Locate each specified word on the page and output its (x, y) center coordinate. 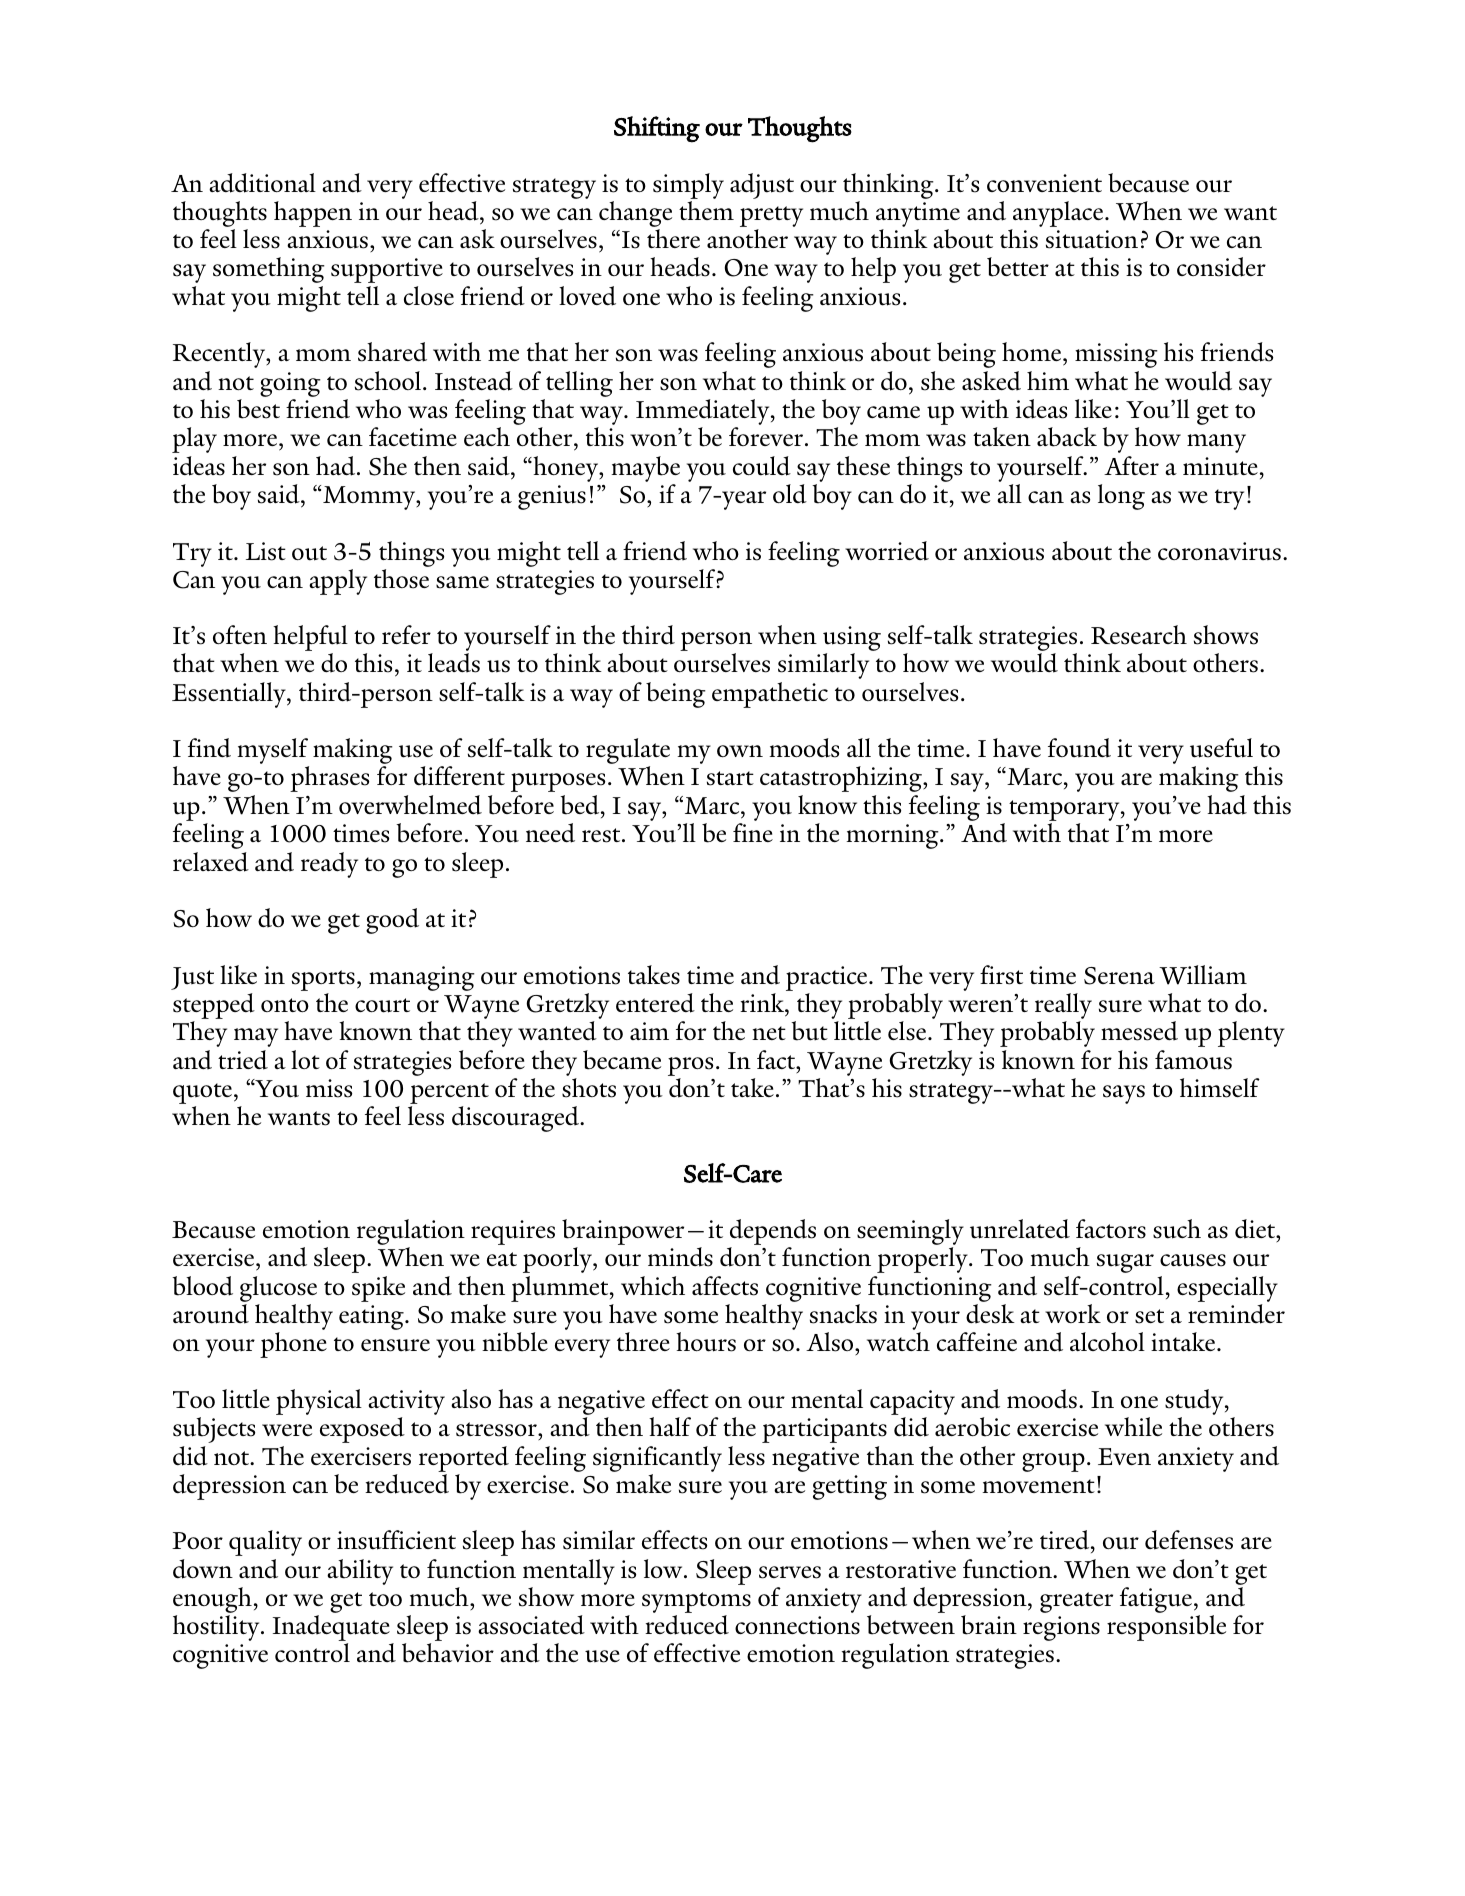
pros (690, 1066)
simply (688, 187)
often (240, 634)
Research (1139, 635)
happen (313, 214)
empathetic (770, 695)
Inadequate (332, 1629)
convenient (1044, 183)
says (1124, 1094)
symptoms (696, 1604)
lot (305, 1059)
